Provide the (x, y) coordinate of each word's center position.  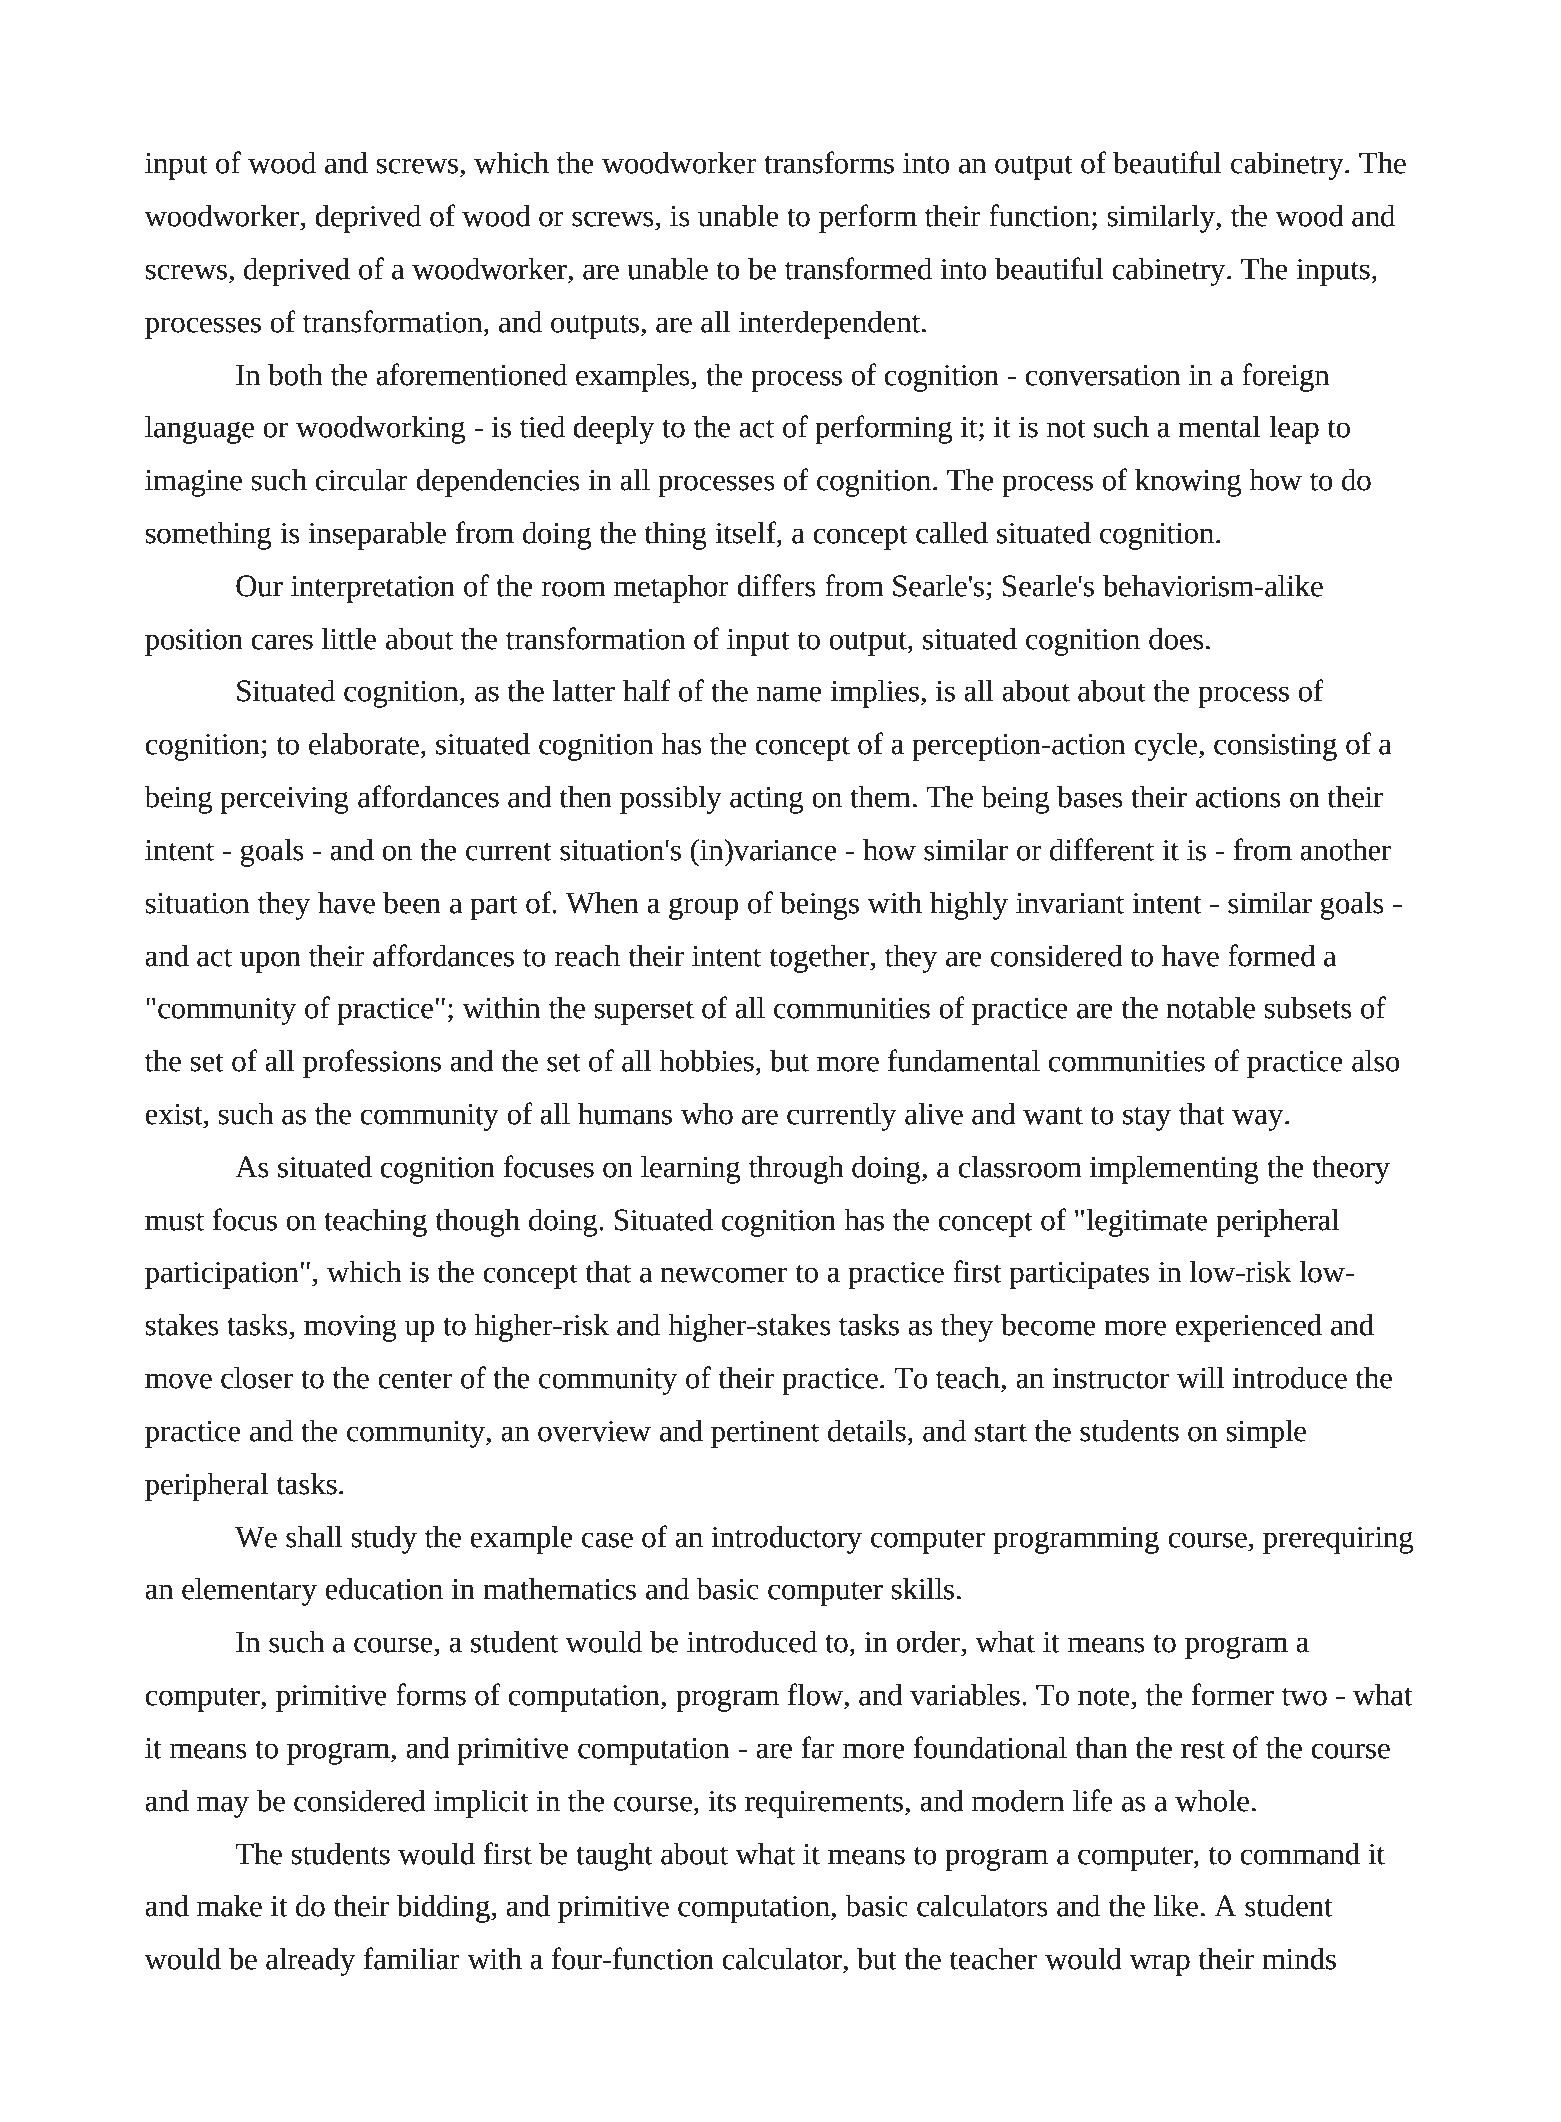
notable (1210, 1008)
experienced (1248, 1328)
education (384, 1589)
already (311, 1962)
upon (270, 962)
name (789, 694)
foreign (1286, 377)
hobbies (706, 1061)
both (295, 375)
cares (282, 642)
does (1176, 639)
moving (350, 1328)
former (1233, 1694)
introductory (786, 1540)
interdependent (831, 325)
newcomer (723, 1275)
